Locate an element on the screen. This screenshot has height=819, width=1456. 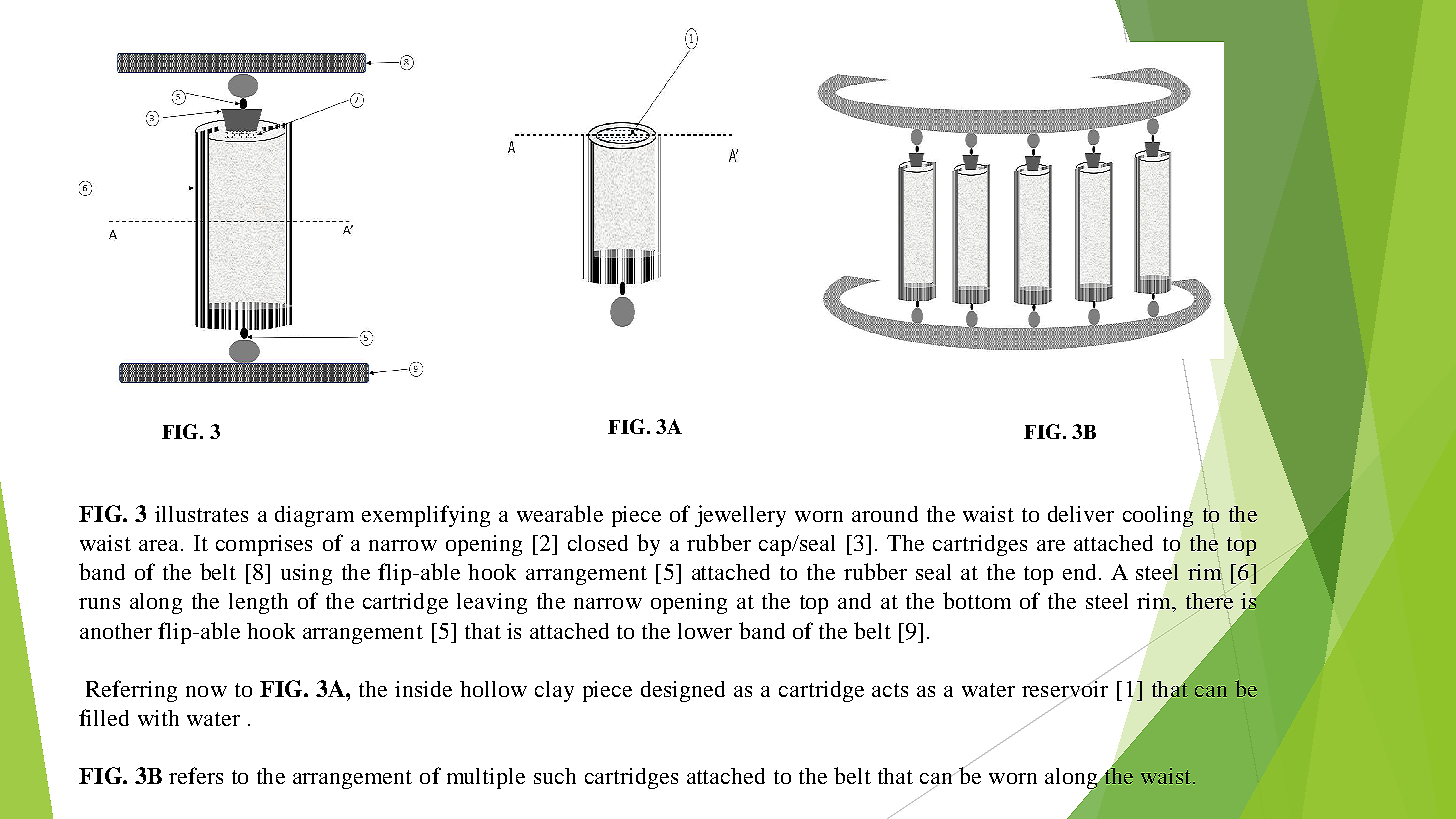
reservoir is located at coordinates (1065, 689).
